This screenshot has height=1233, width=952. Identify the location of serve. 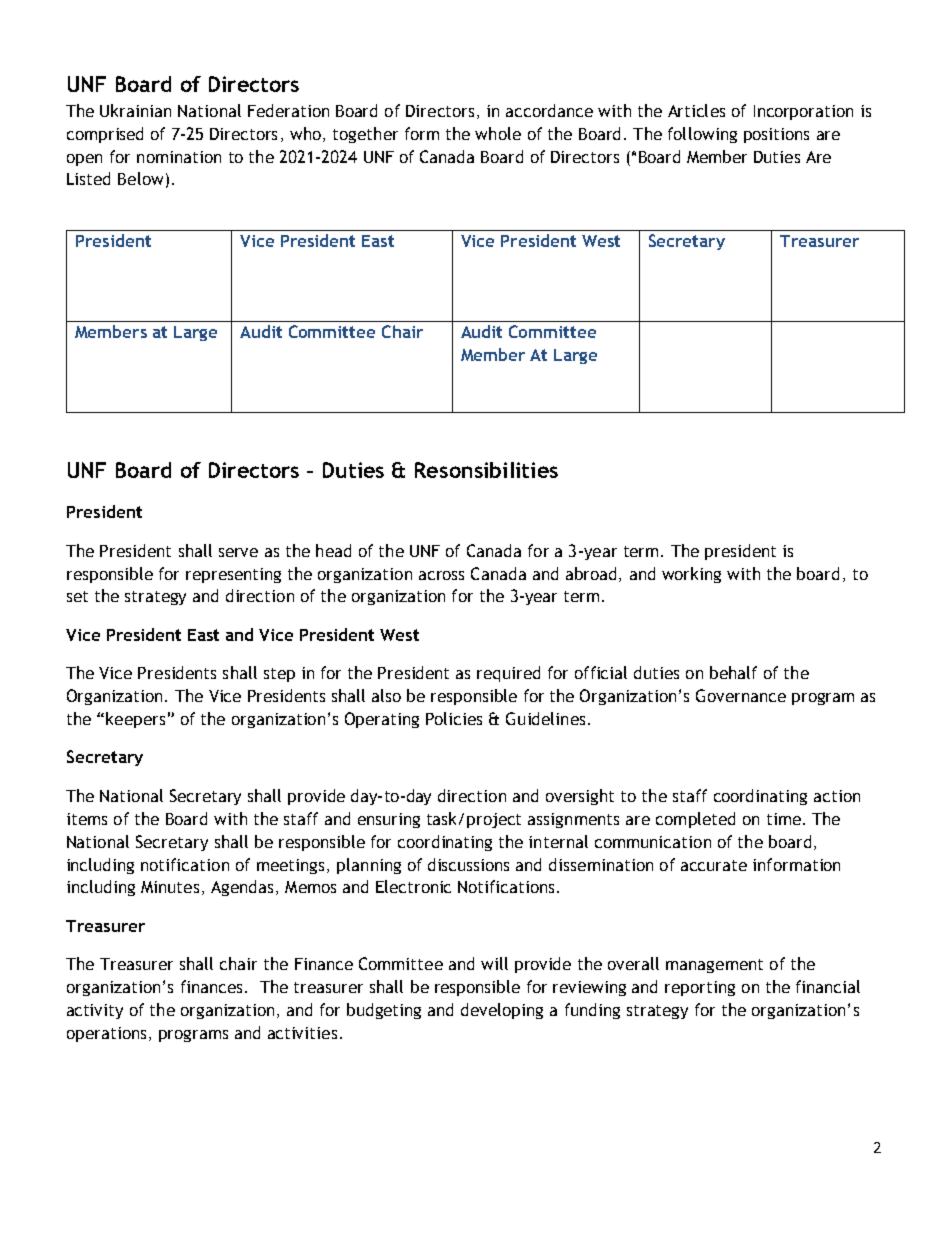
(238, 552).
